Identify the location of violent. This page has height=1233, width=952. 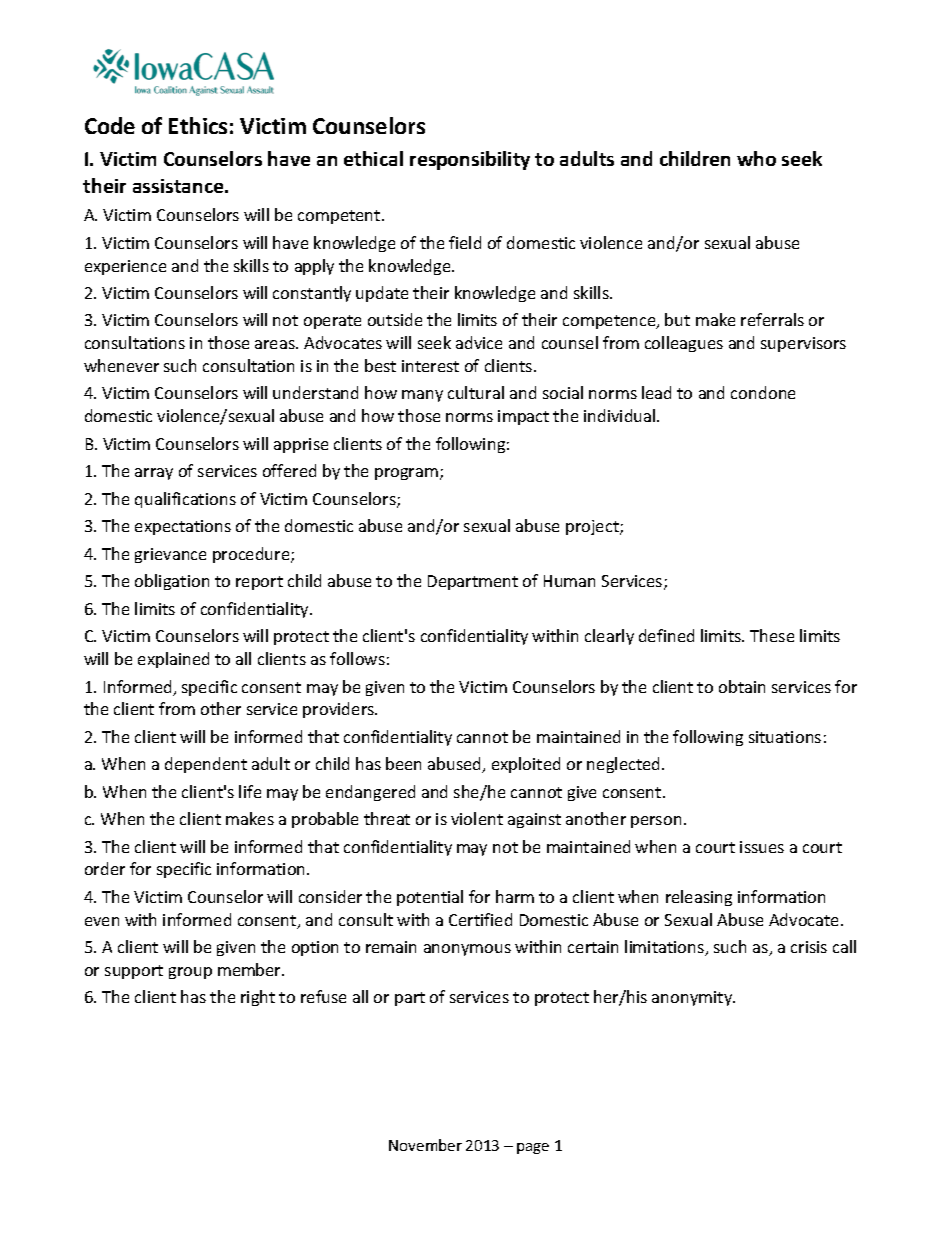
(477, 818).
